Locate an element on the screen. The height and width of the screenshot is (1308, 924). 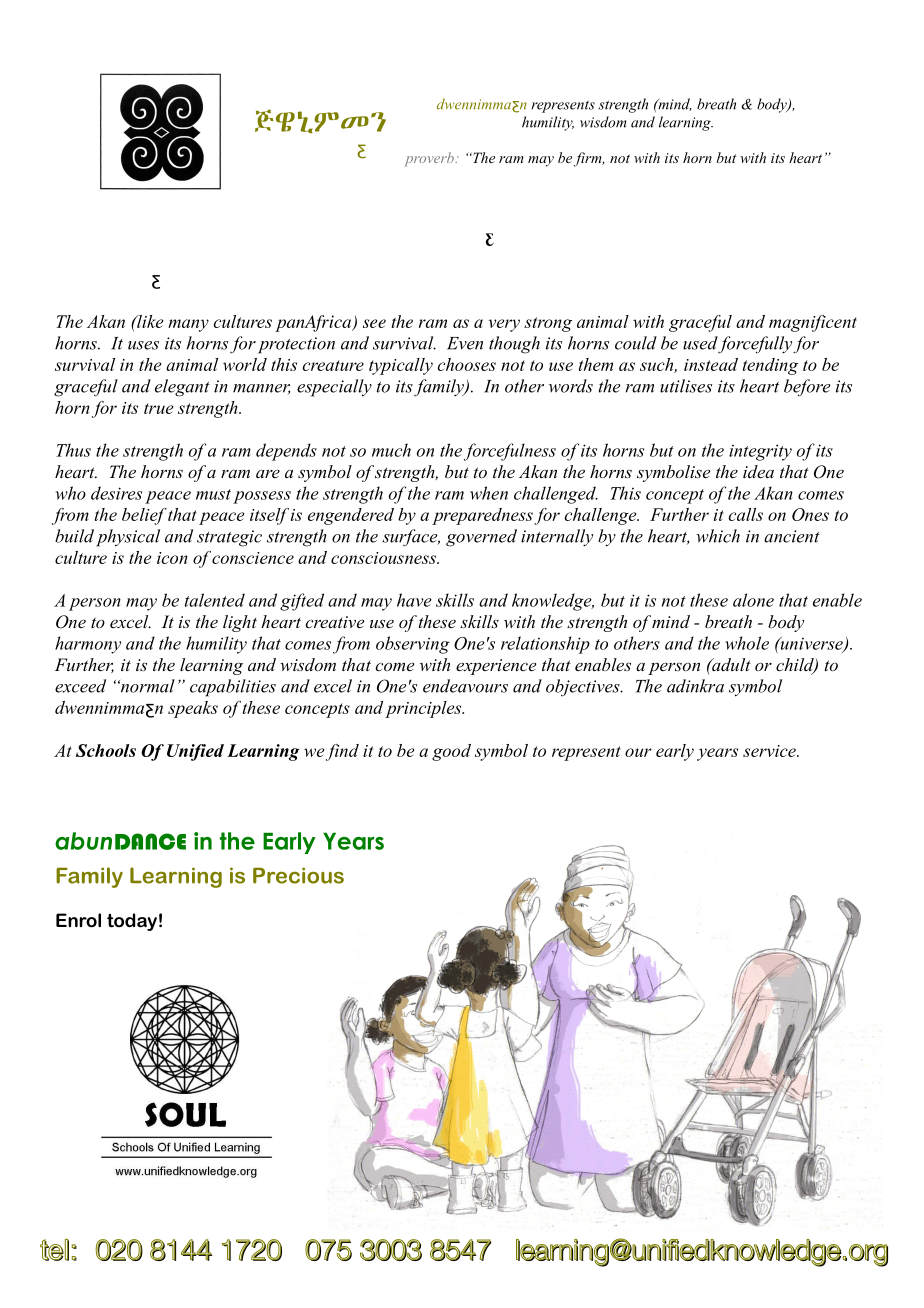
service is located at coordinates (770, 751).
